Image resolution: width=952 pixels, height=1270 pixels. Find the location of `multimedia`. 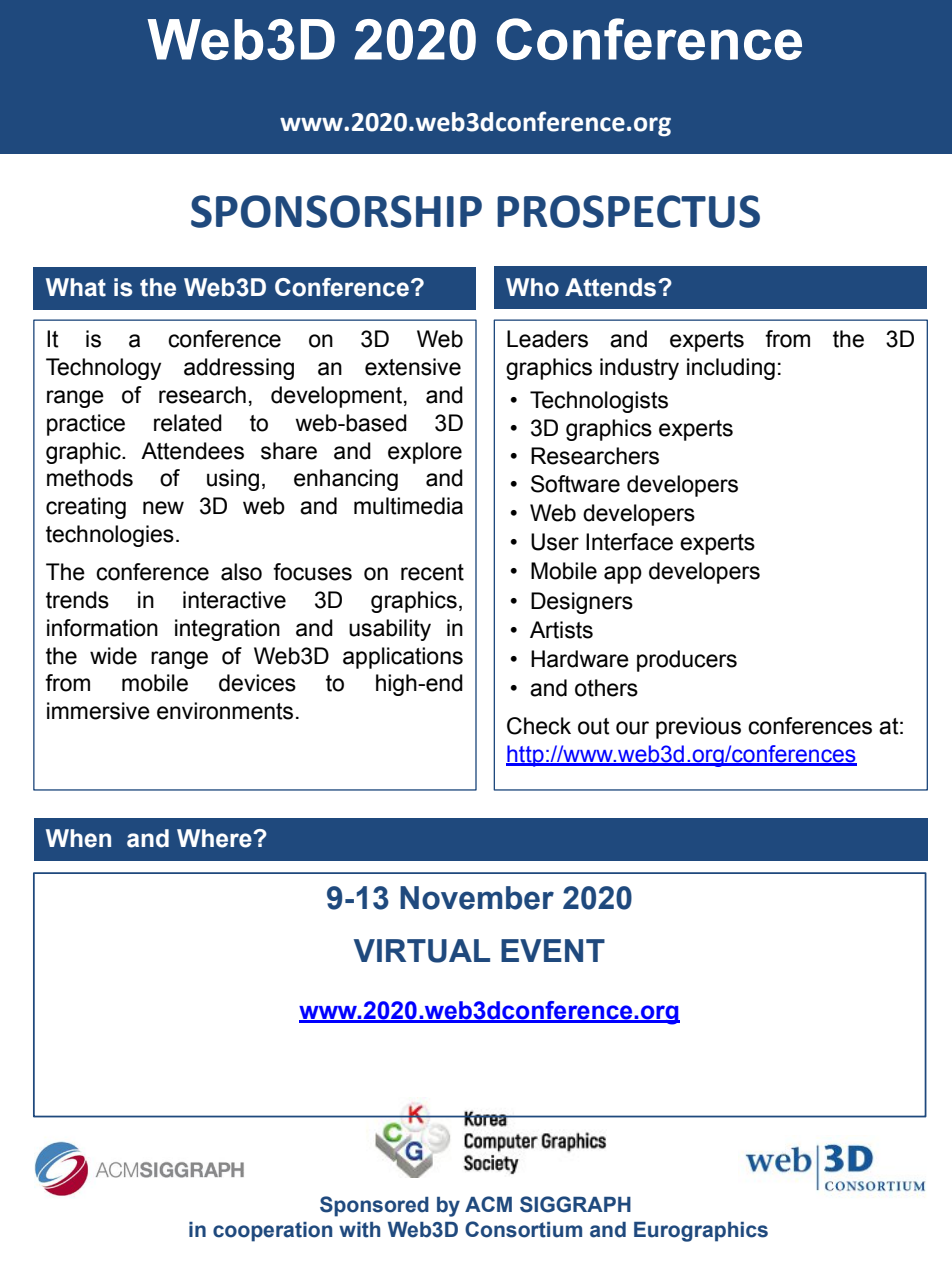

multimedia is located at coordinates (408, 506).
